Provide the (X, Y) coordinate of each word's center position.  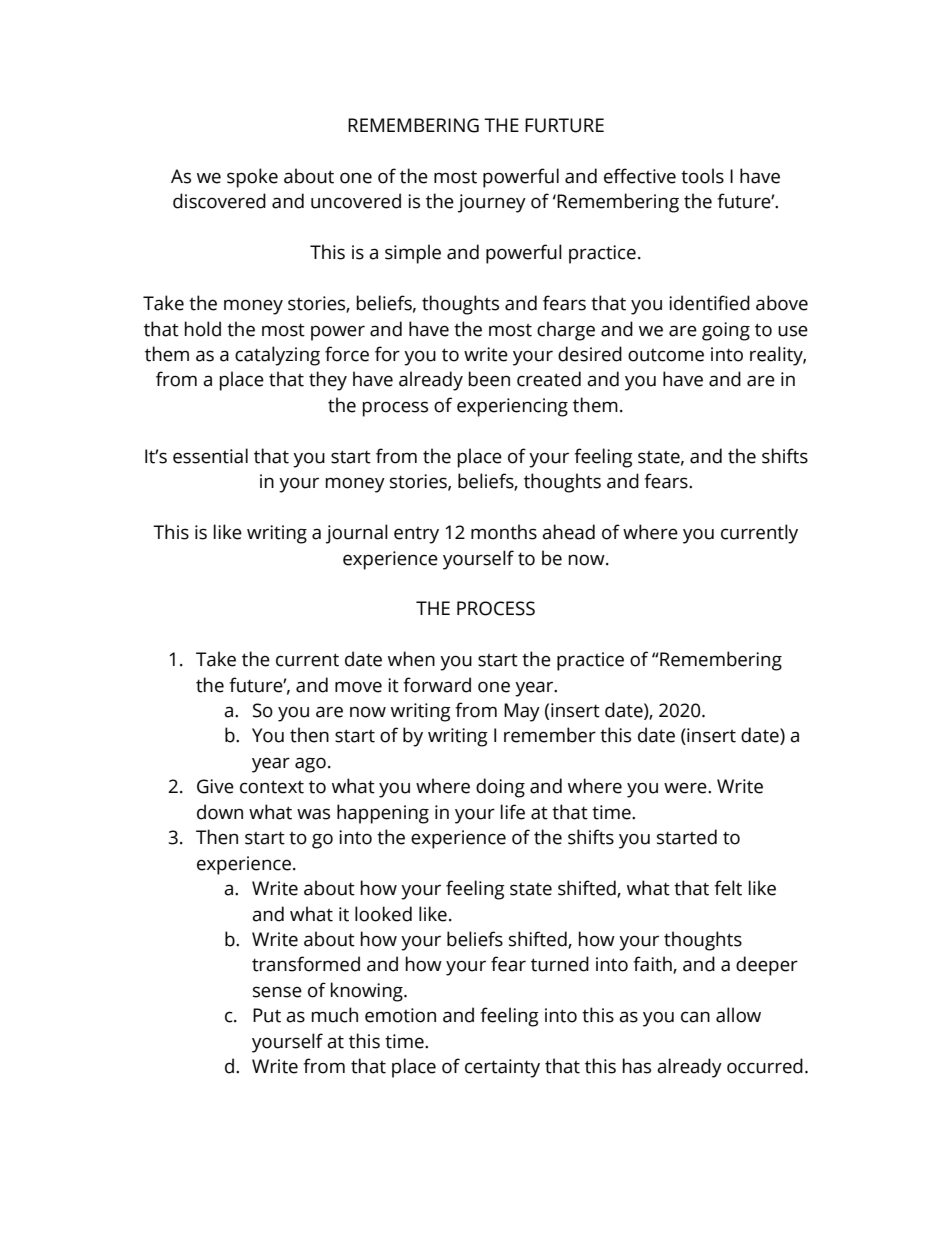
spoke (252, 178)
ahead (568, 532)
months (504, 532)
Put (267, 1015)
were (686, 788)
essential (210, 456)
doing (500, 788)
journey (492, 203)
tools (702, 176)
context (272, 787)
